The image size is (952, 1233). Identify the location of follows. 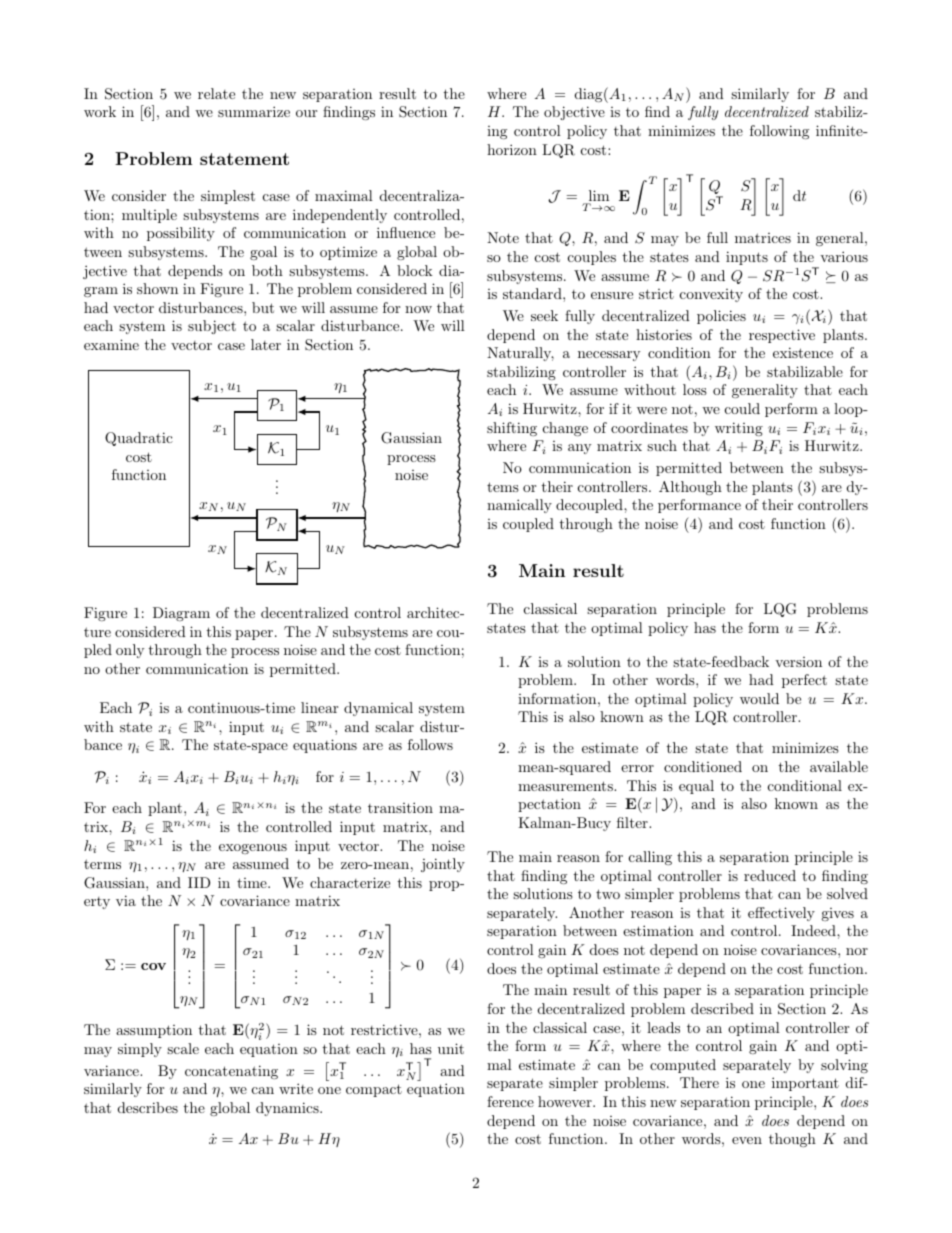
(430, 744).
